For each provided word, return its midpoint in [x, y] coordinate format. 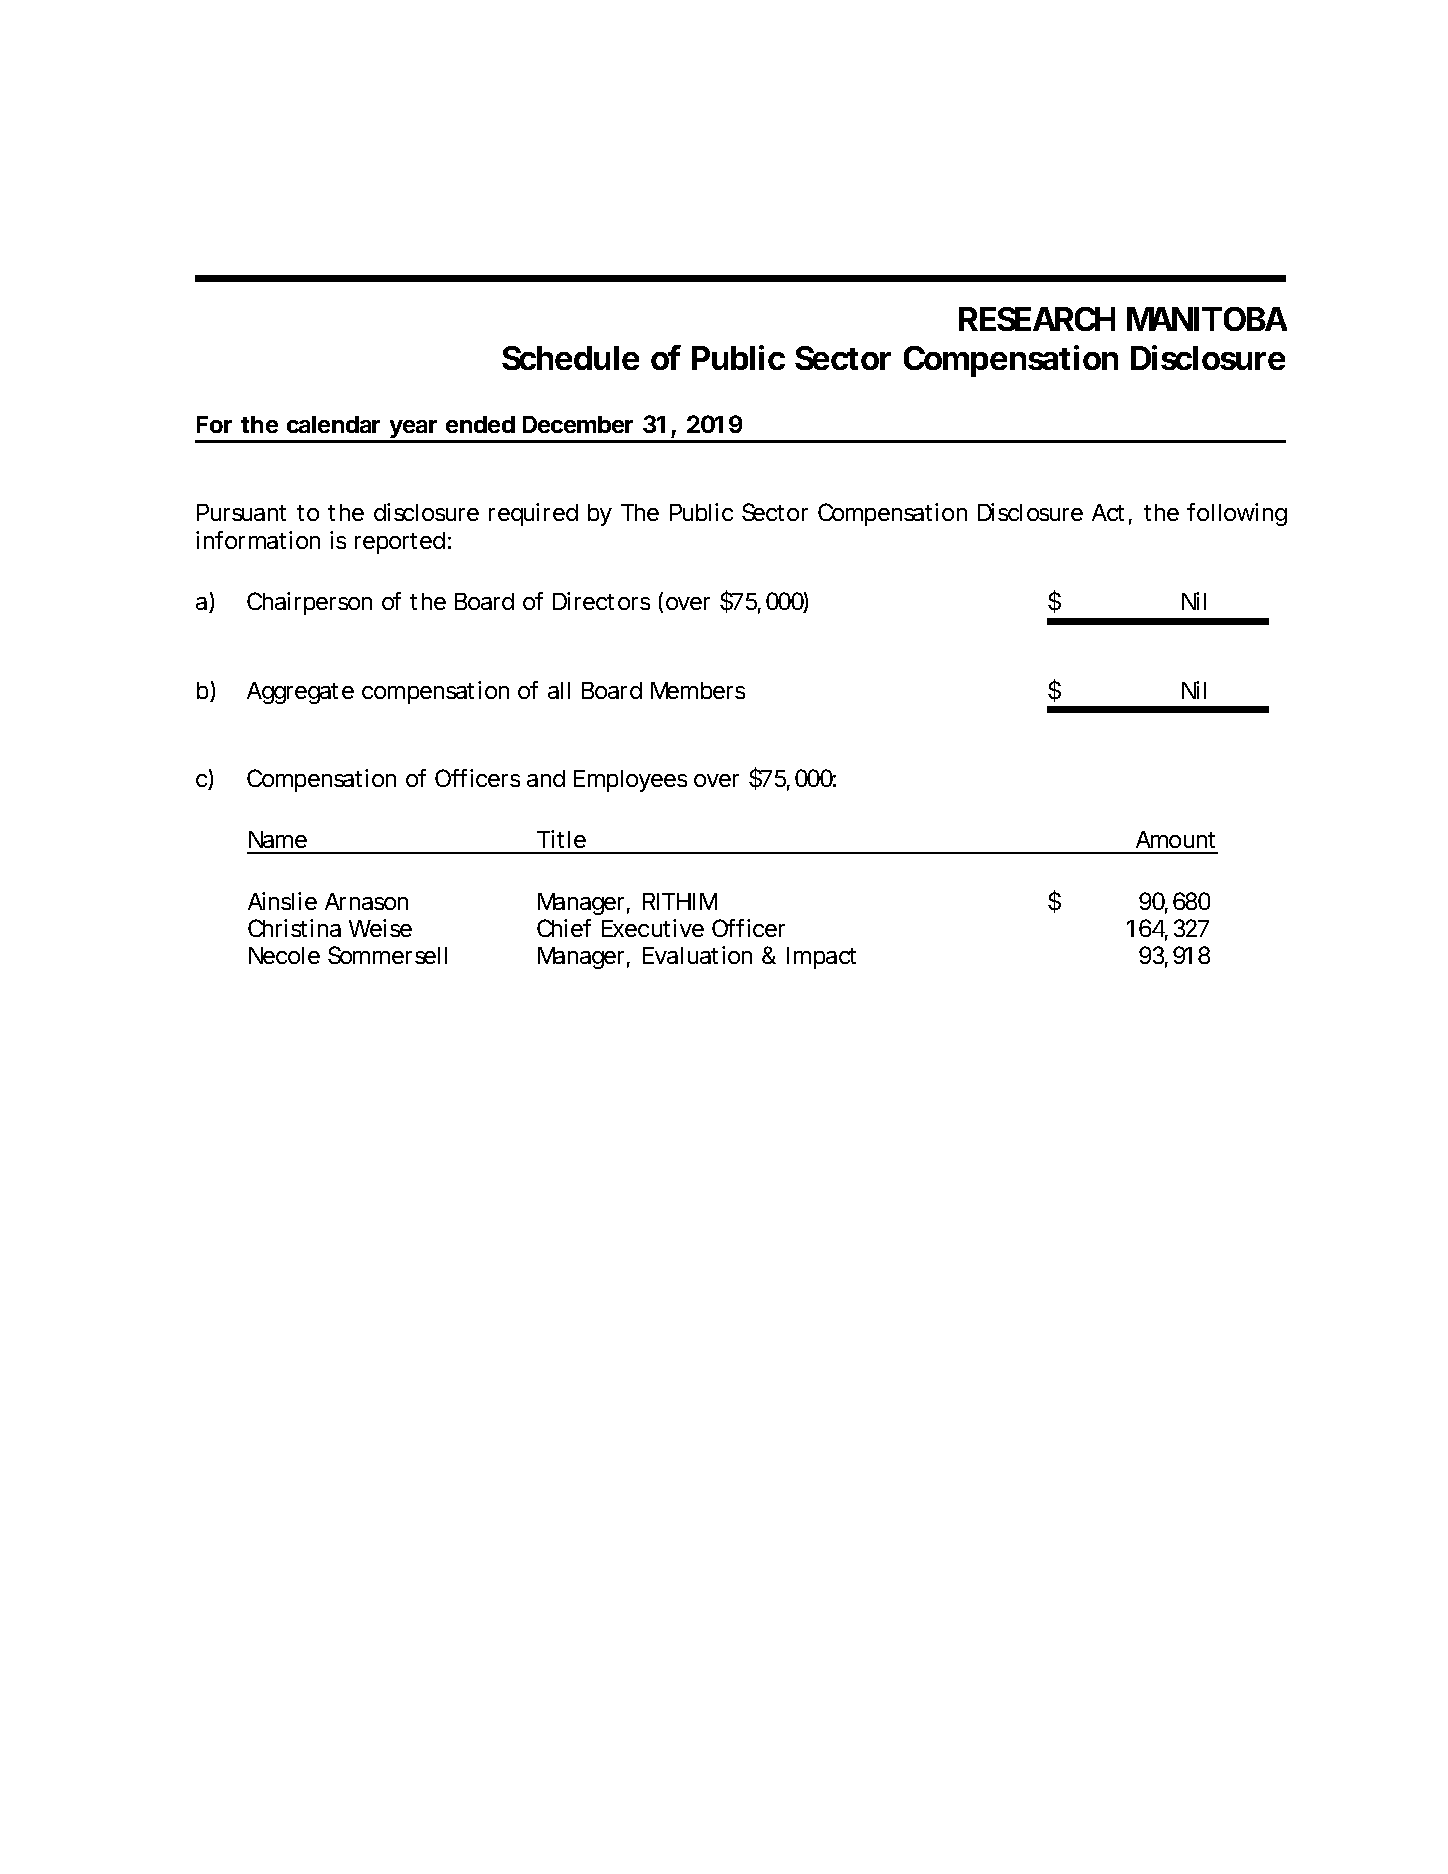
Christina [294, 928]
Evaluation [697, 955]
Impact [821, 958]
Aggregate [300, 693]
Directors [601, 601]
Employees [630, 781]
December [578, 424]
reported [400, 543]
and [546, 778]
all [559, 690]
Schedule [570, 358]
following [1237, 514]
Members [698, 690]
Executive [653, 928]
